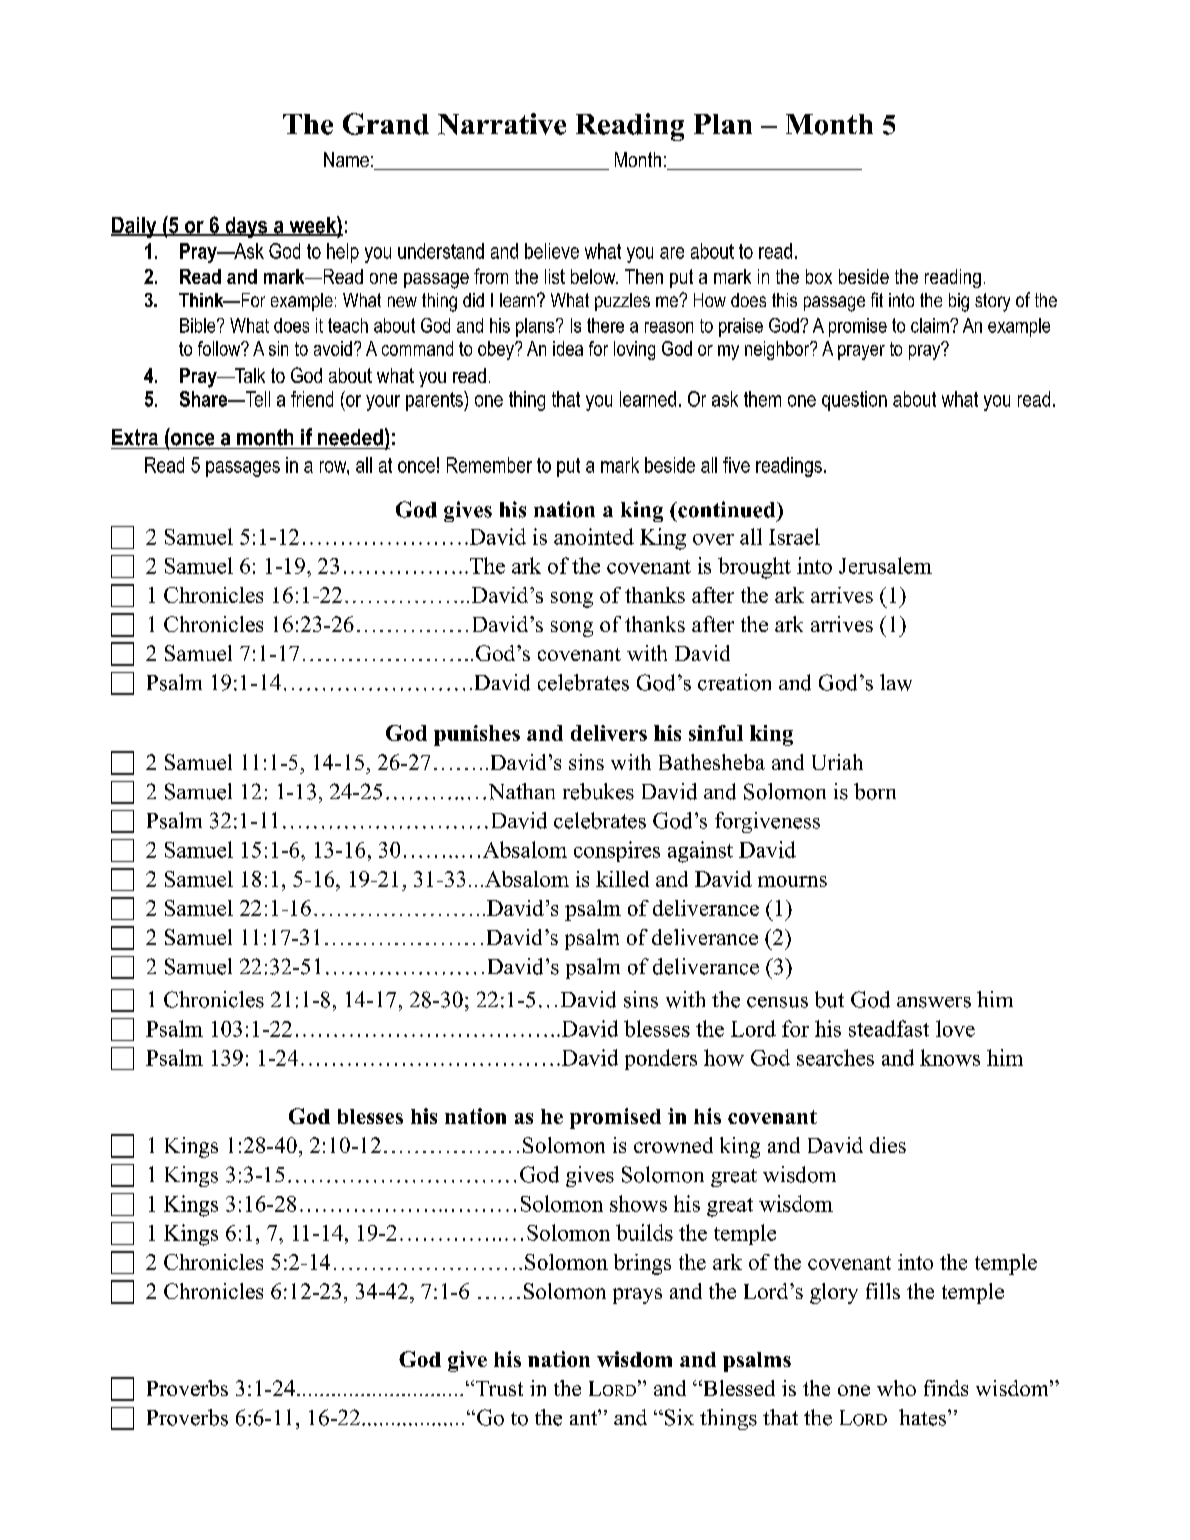  I want to click on Remember, so click(489, 465).
